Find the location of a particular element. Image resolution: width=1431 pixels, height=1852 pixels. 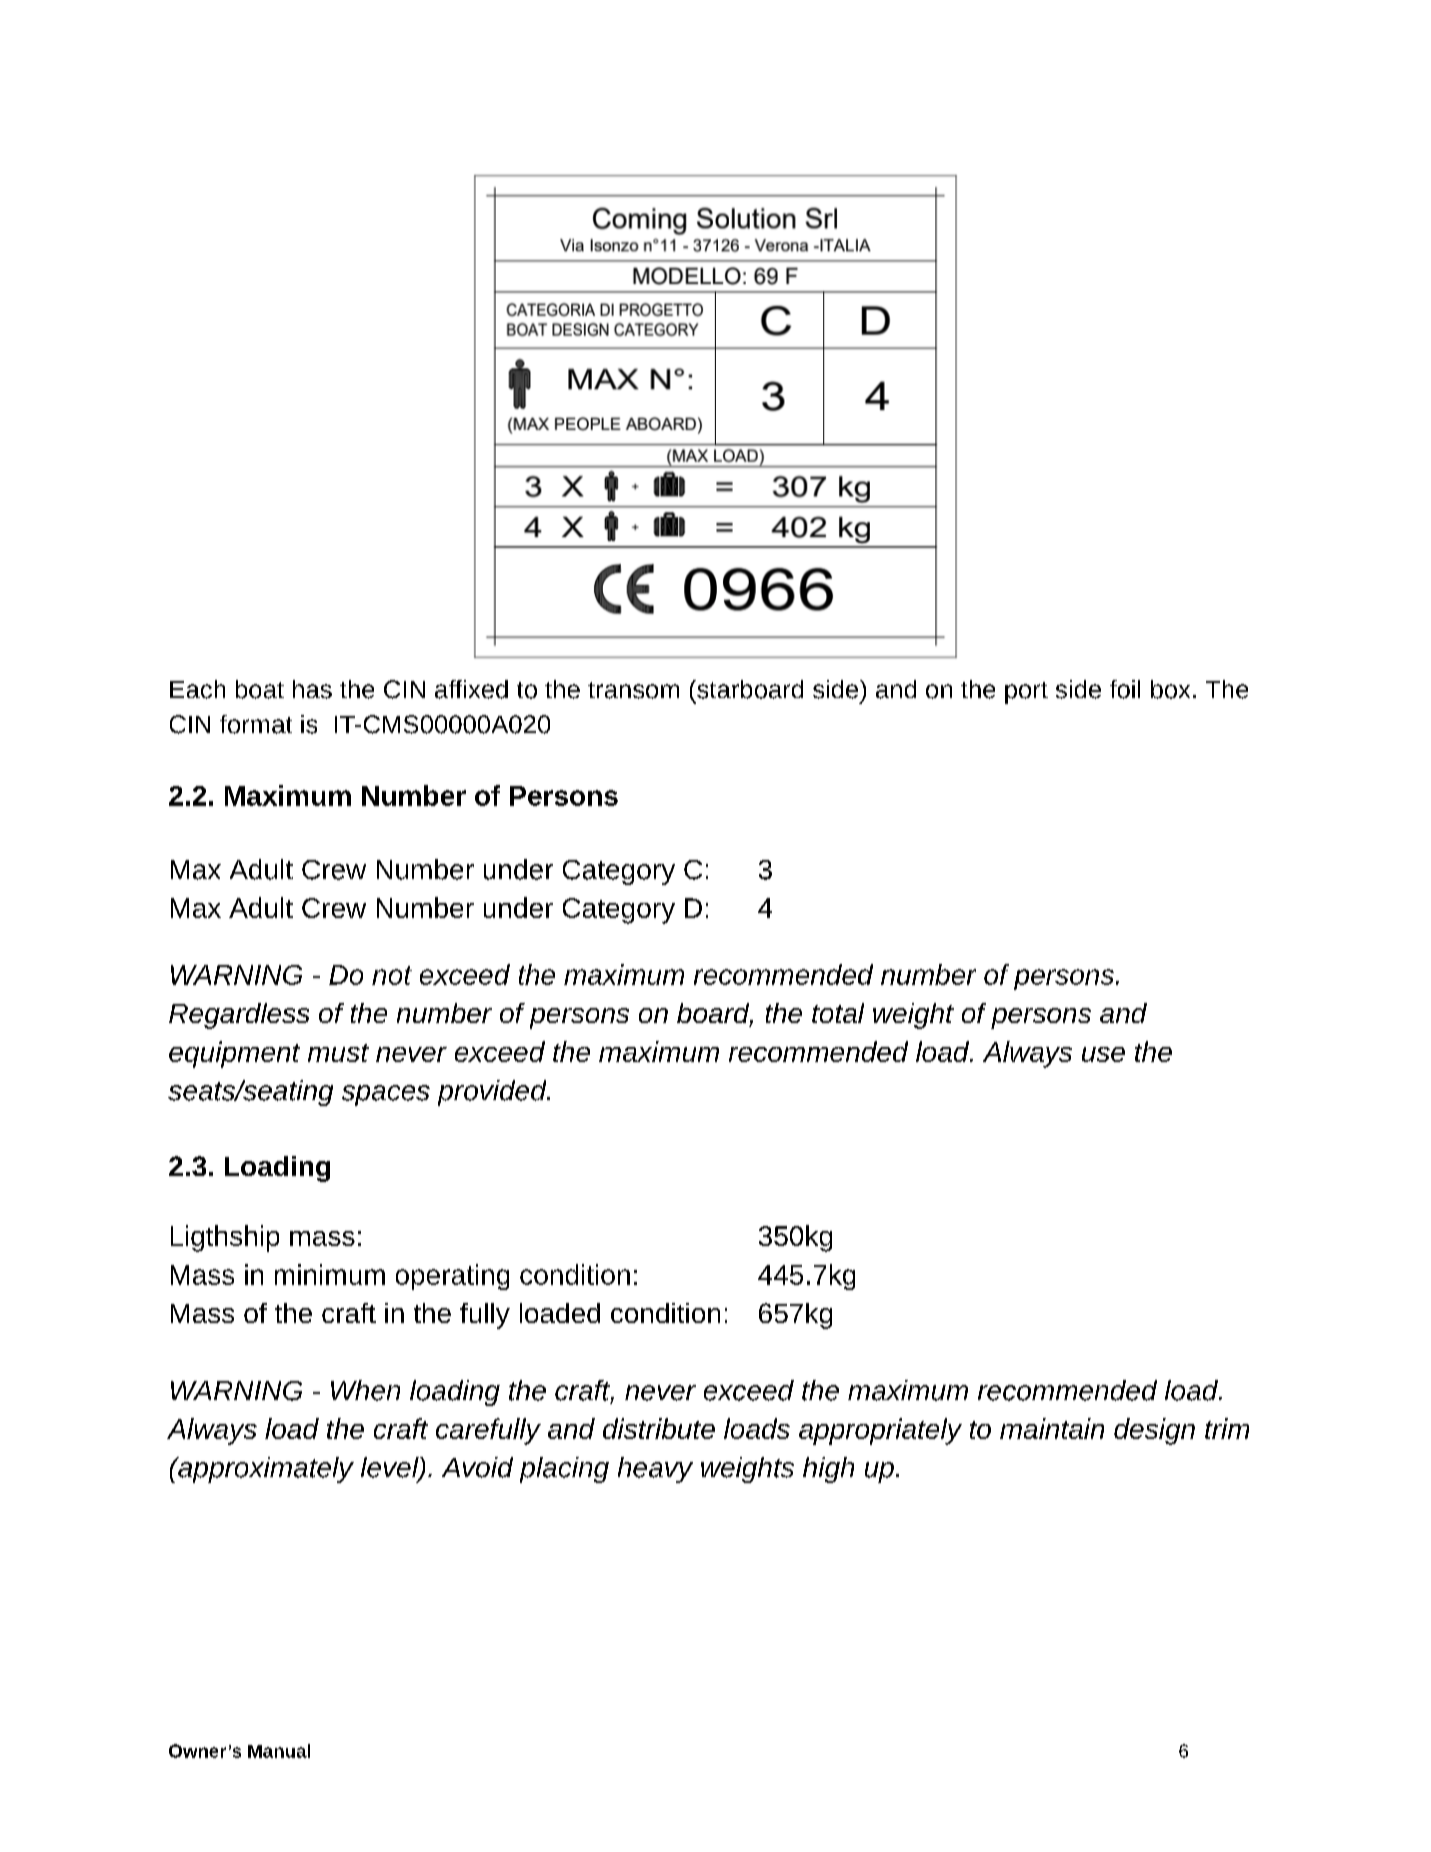

has is located at coordinates (312, 689).
